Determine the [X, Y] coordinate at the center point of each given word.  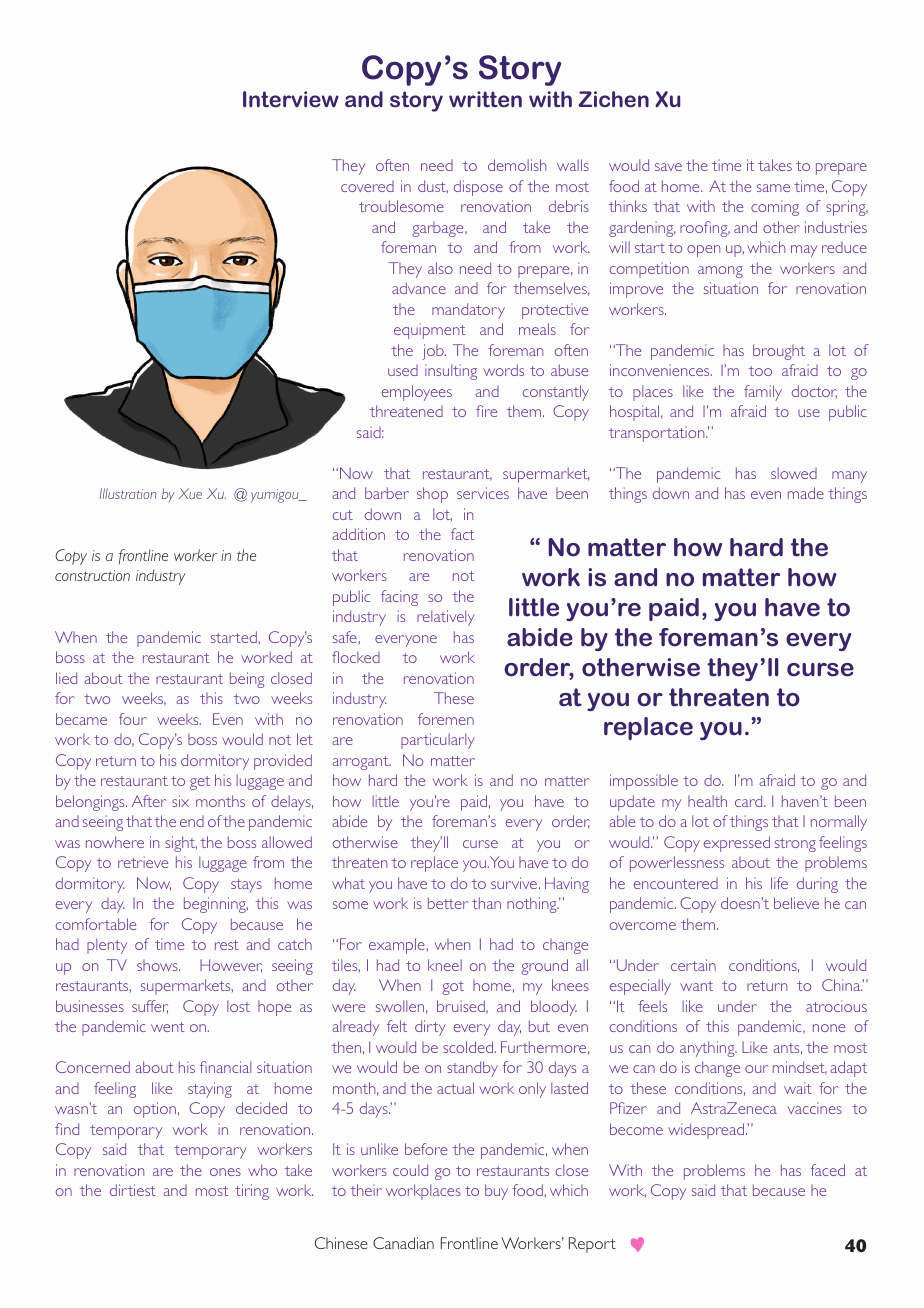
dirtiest [133, 1190]
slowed [794, 473]
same [773, 188]
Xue [190, 493]
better [448, 903]
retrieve [143, 862]
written [485, 99]
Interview [291, 99]
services [483, 493]
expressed [737, 844]
